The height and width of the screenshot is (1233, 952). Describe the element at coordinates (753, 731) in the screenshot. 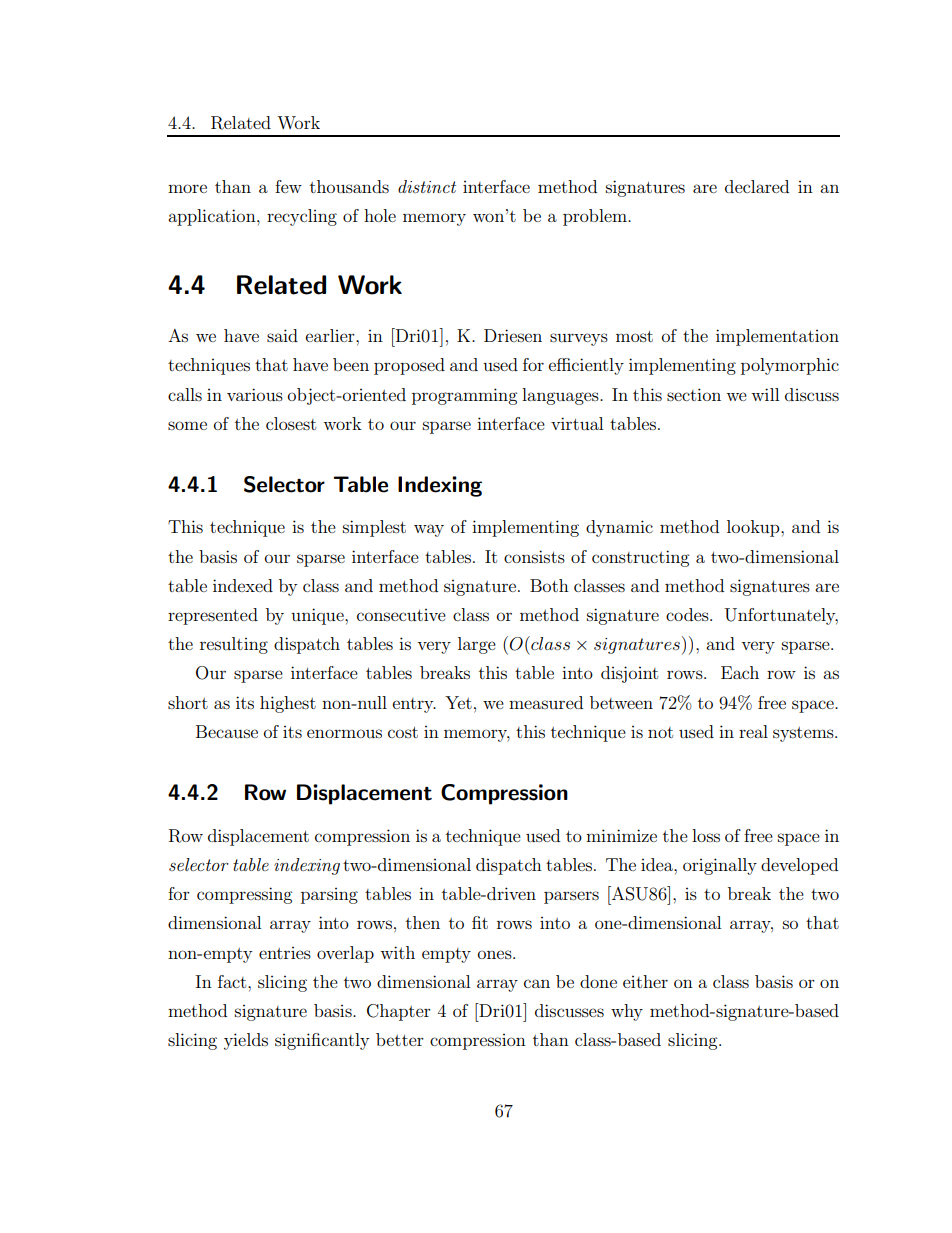

I see `real` at that location.
